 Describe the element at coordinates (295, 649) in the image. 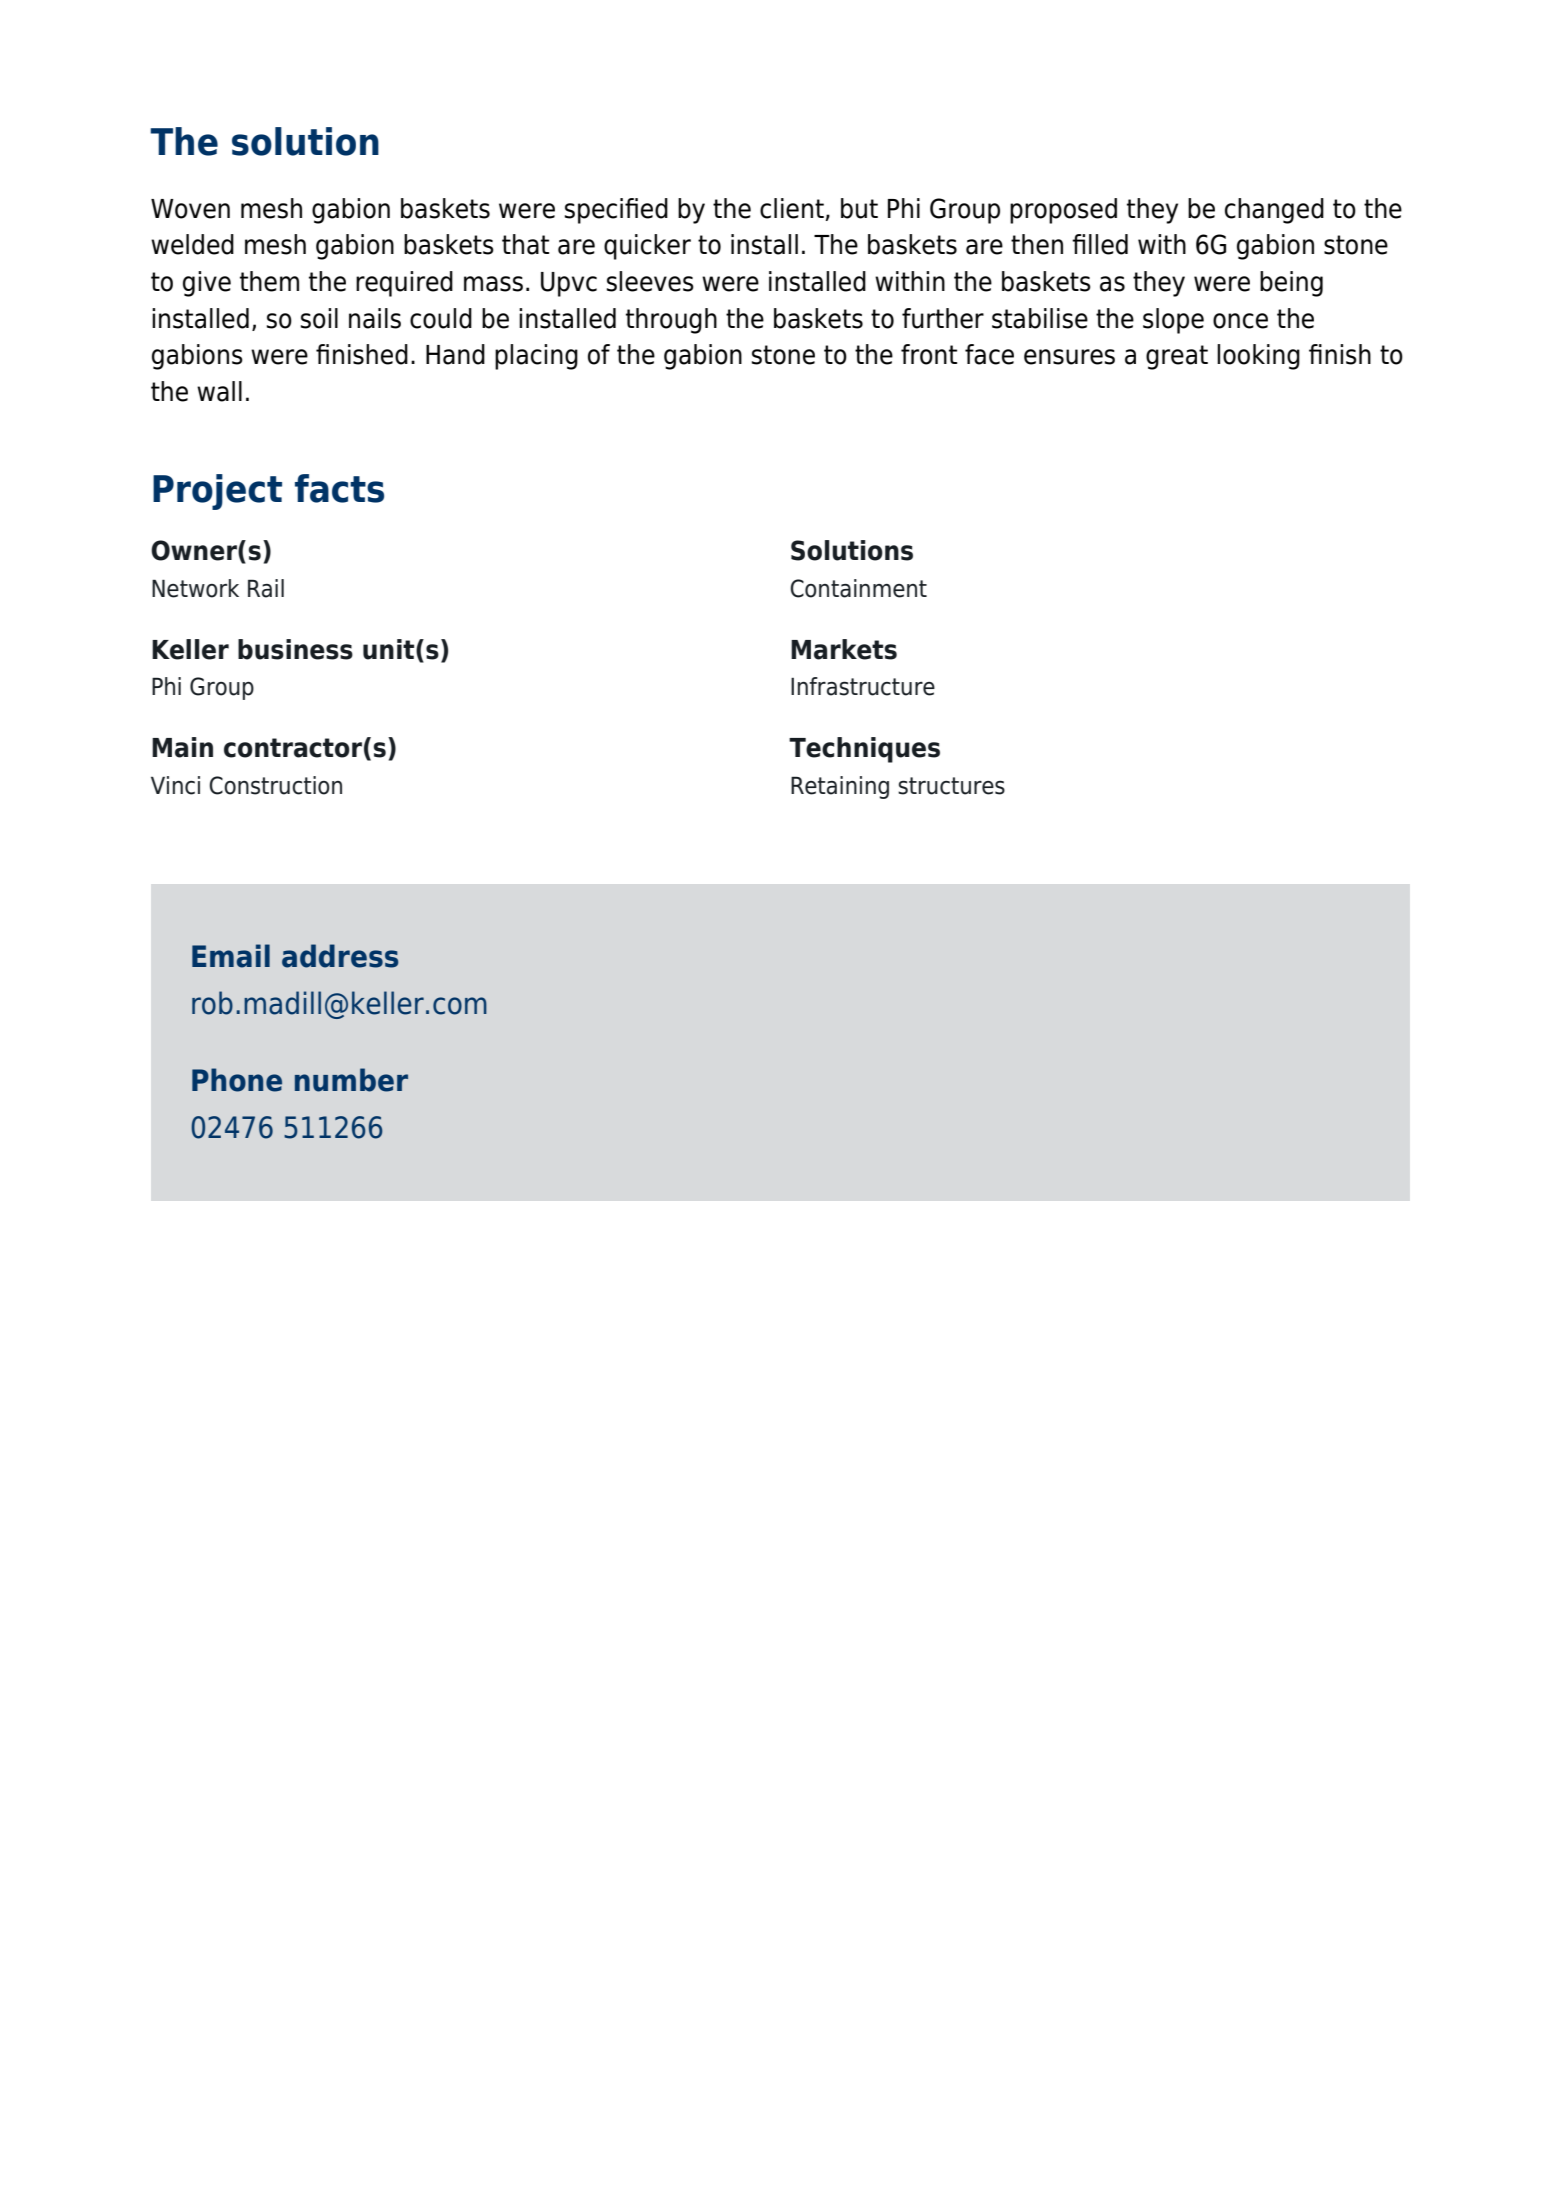

I see `business` at that location.
